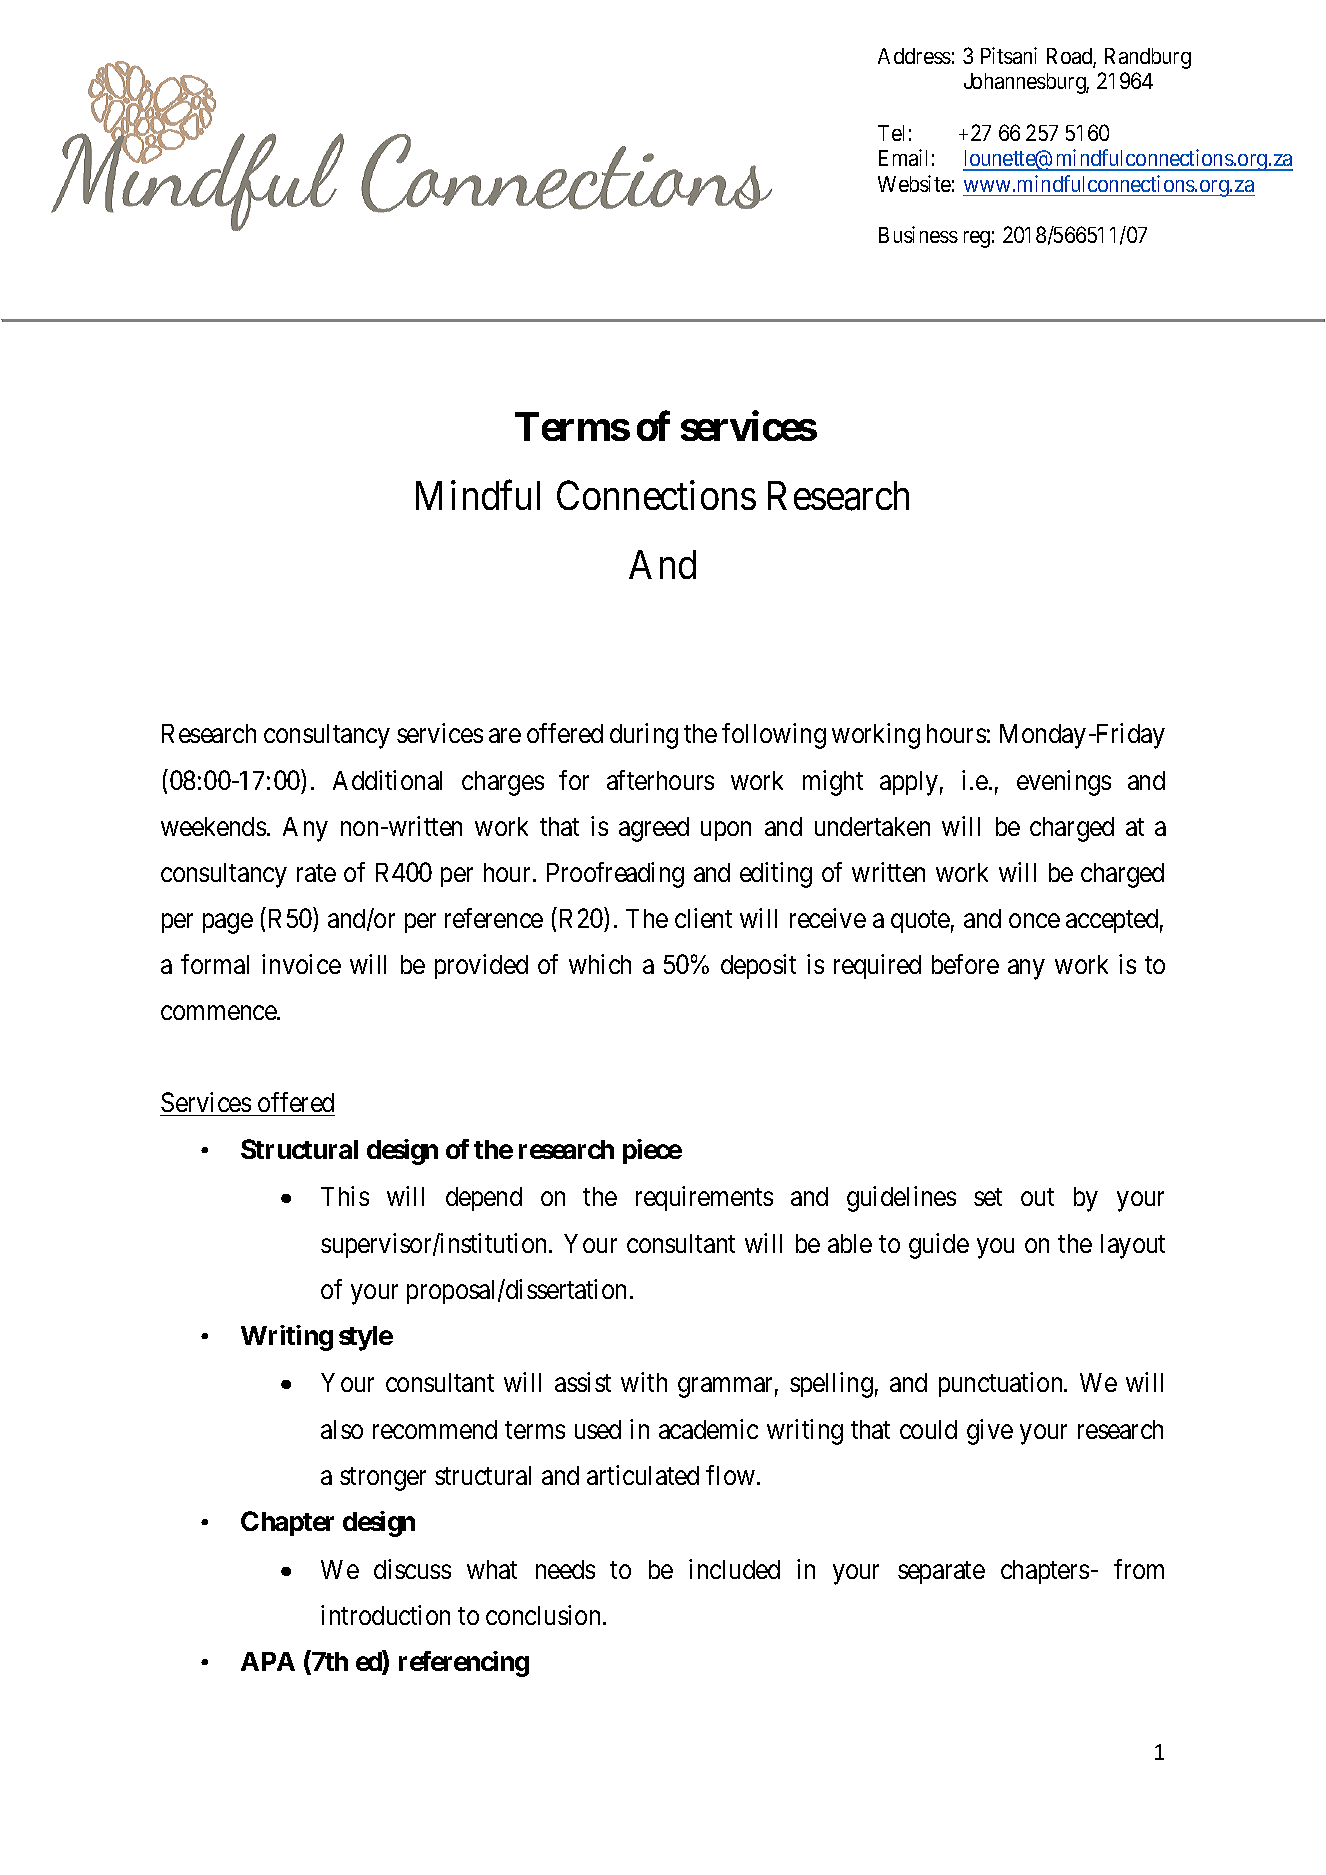 The width and height of the page is (1326, 1875). What do you see at coordinates (914, 56) in the page?
I see `Address` at bounding box center [914, 56].
